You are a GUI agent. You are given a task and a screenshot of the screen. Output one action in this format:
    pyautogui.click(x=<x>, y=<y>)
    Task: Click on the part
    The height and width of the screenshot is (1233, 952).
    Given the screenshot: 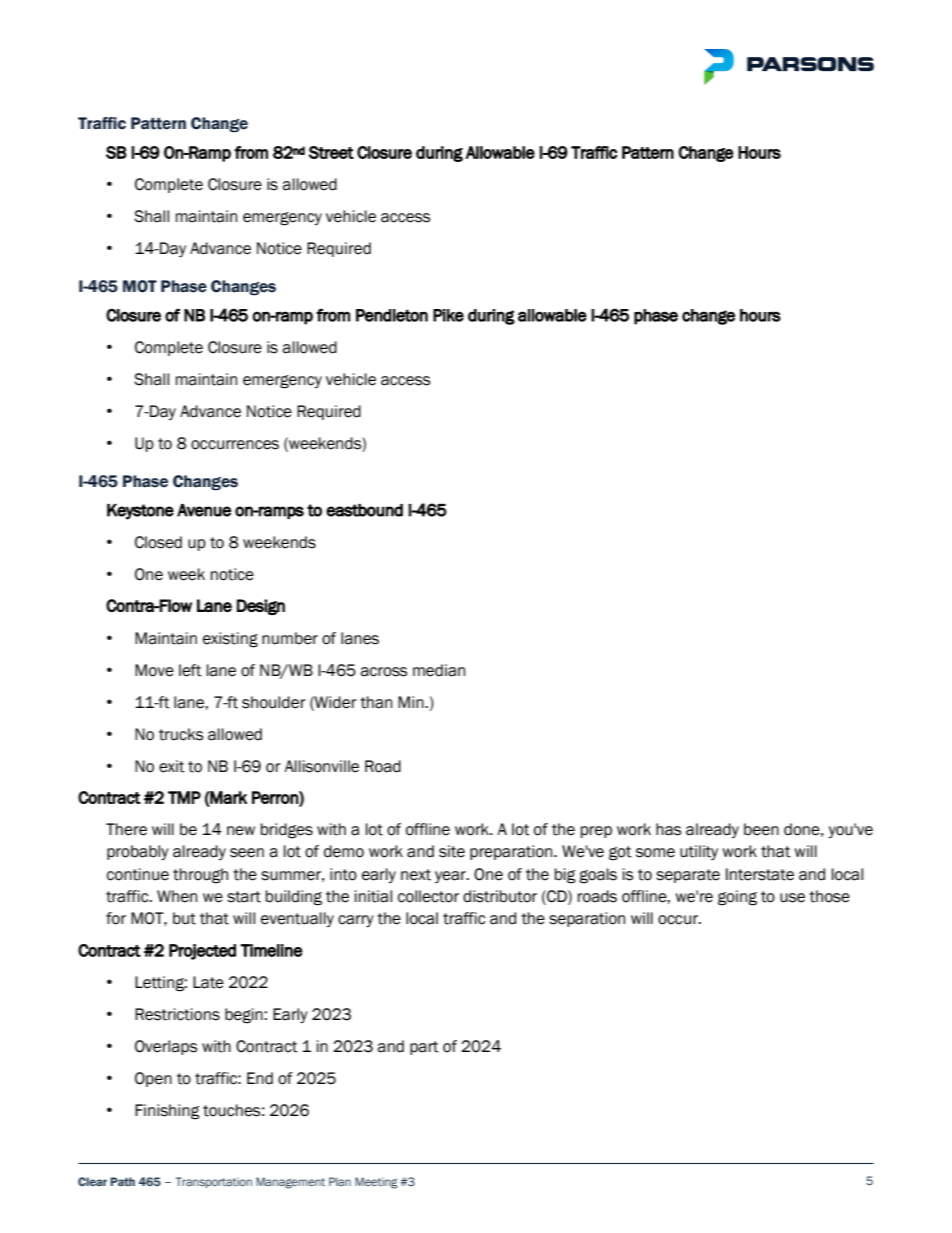 What is the action you would take?
    pyautogui.click(x=424, y=1048)
